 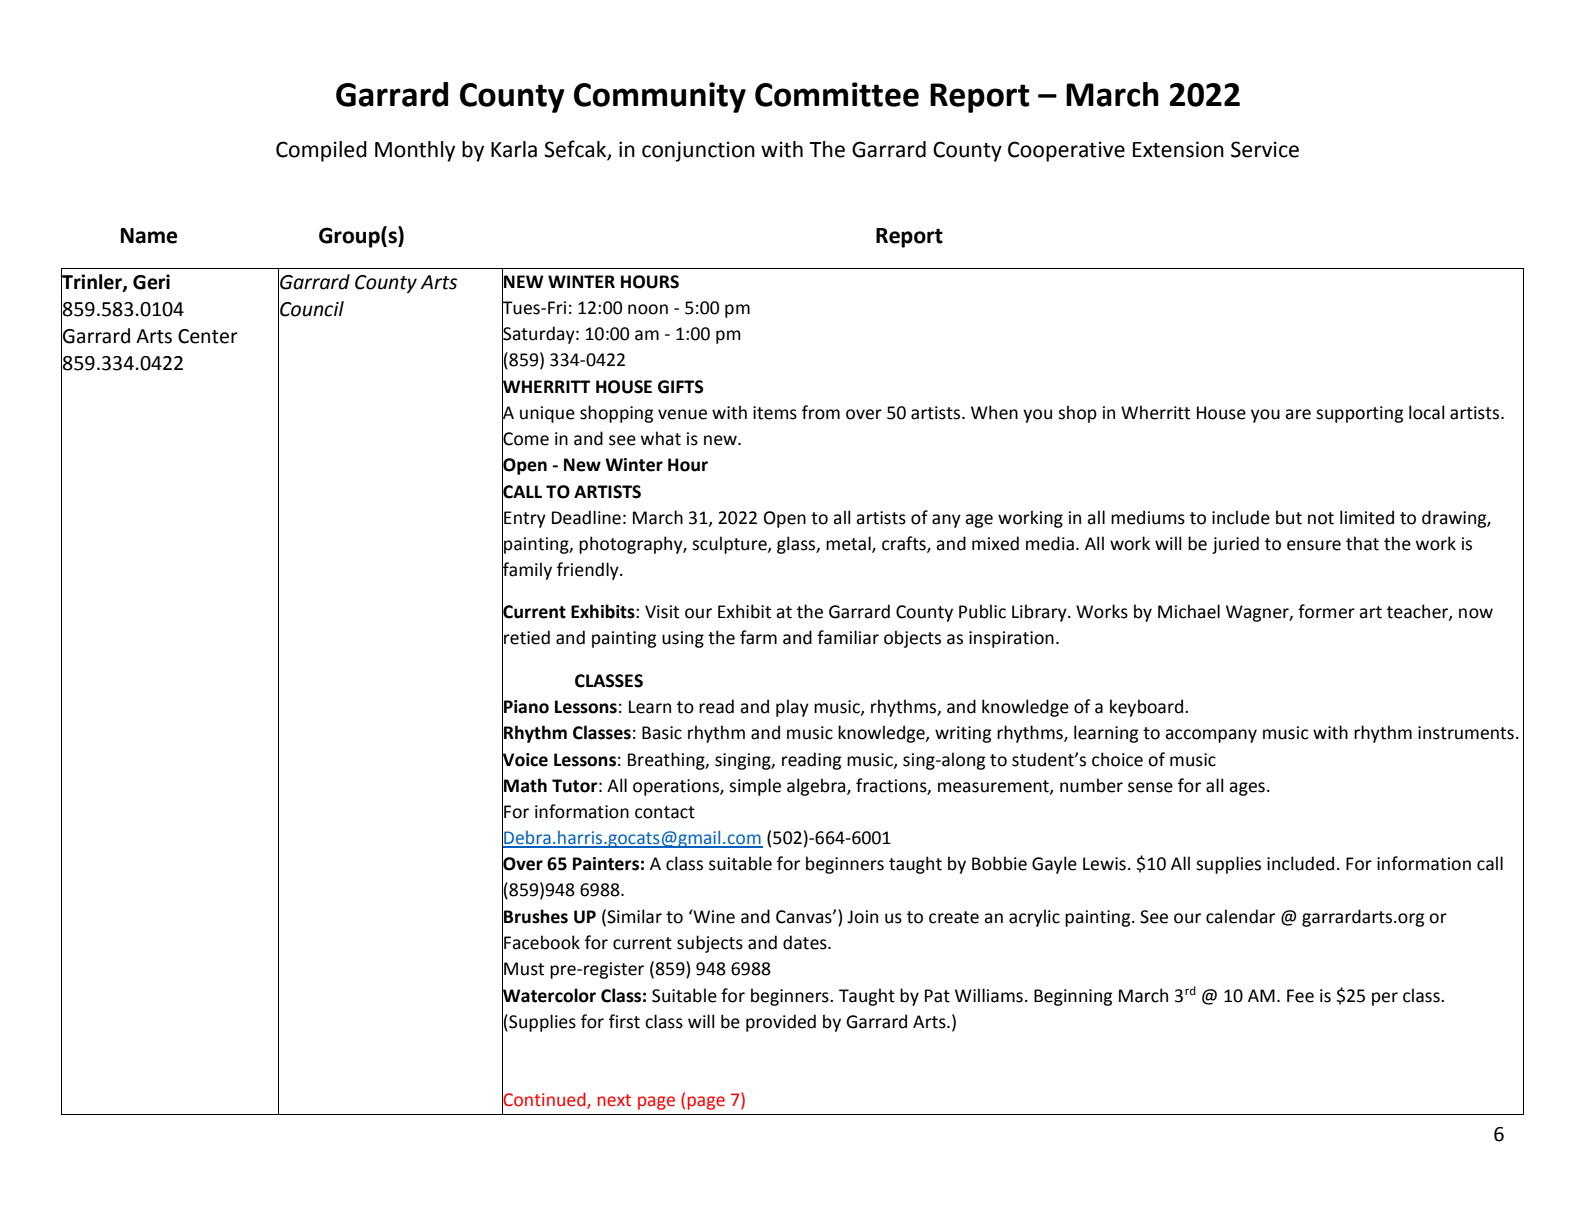 What do you see at coordinates (321, 151) in the screenshot?
I see `Compiled` at bounding box center [321, 151].
